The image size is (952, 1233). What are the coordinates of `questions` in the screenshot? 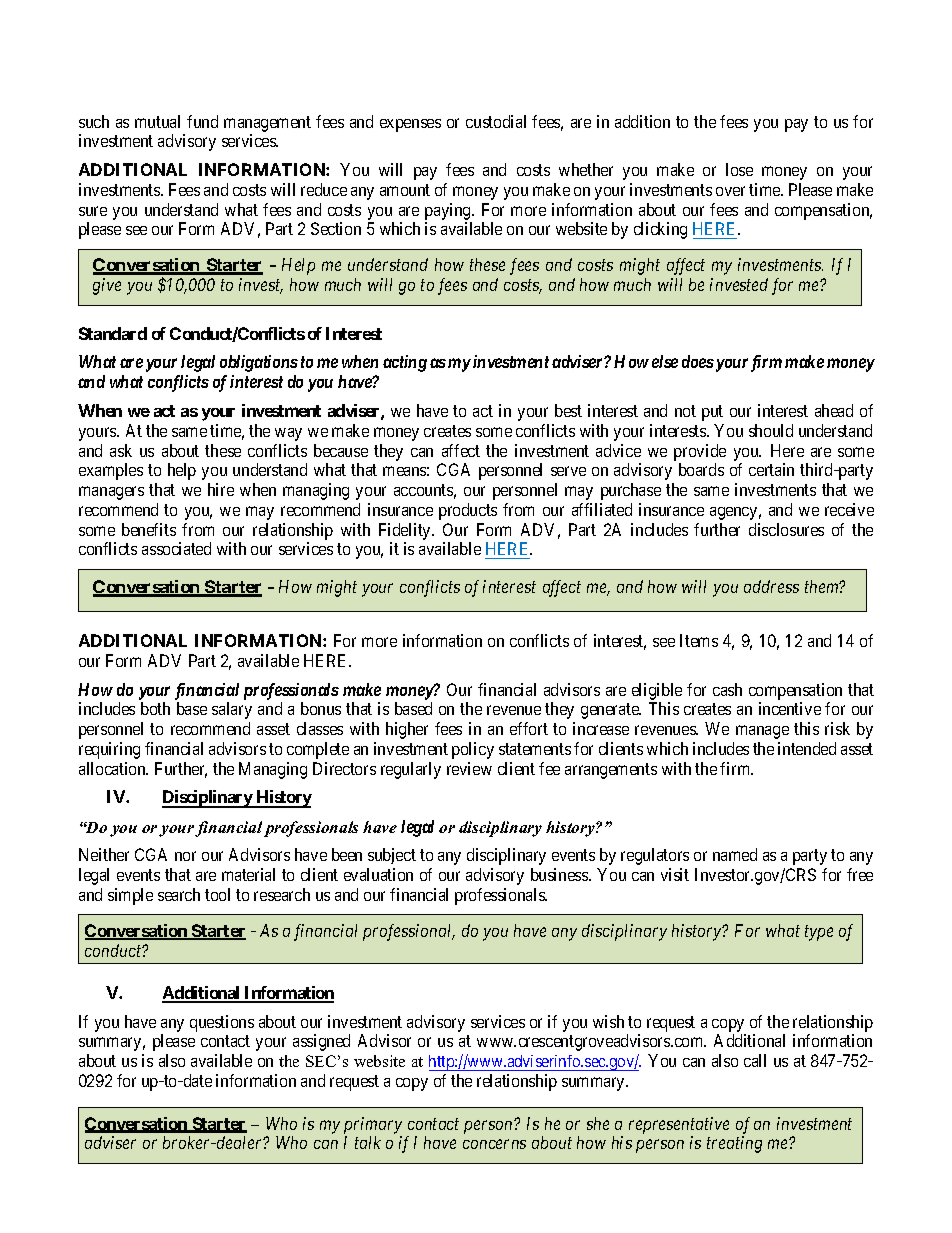 It's located at (222, 1023).
